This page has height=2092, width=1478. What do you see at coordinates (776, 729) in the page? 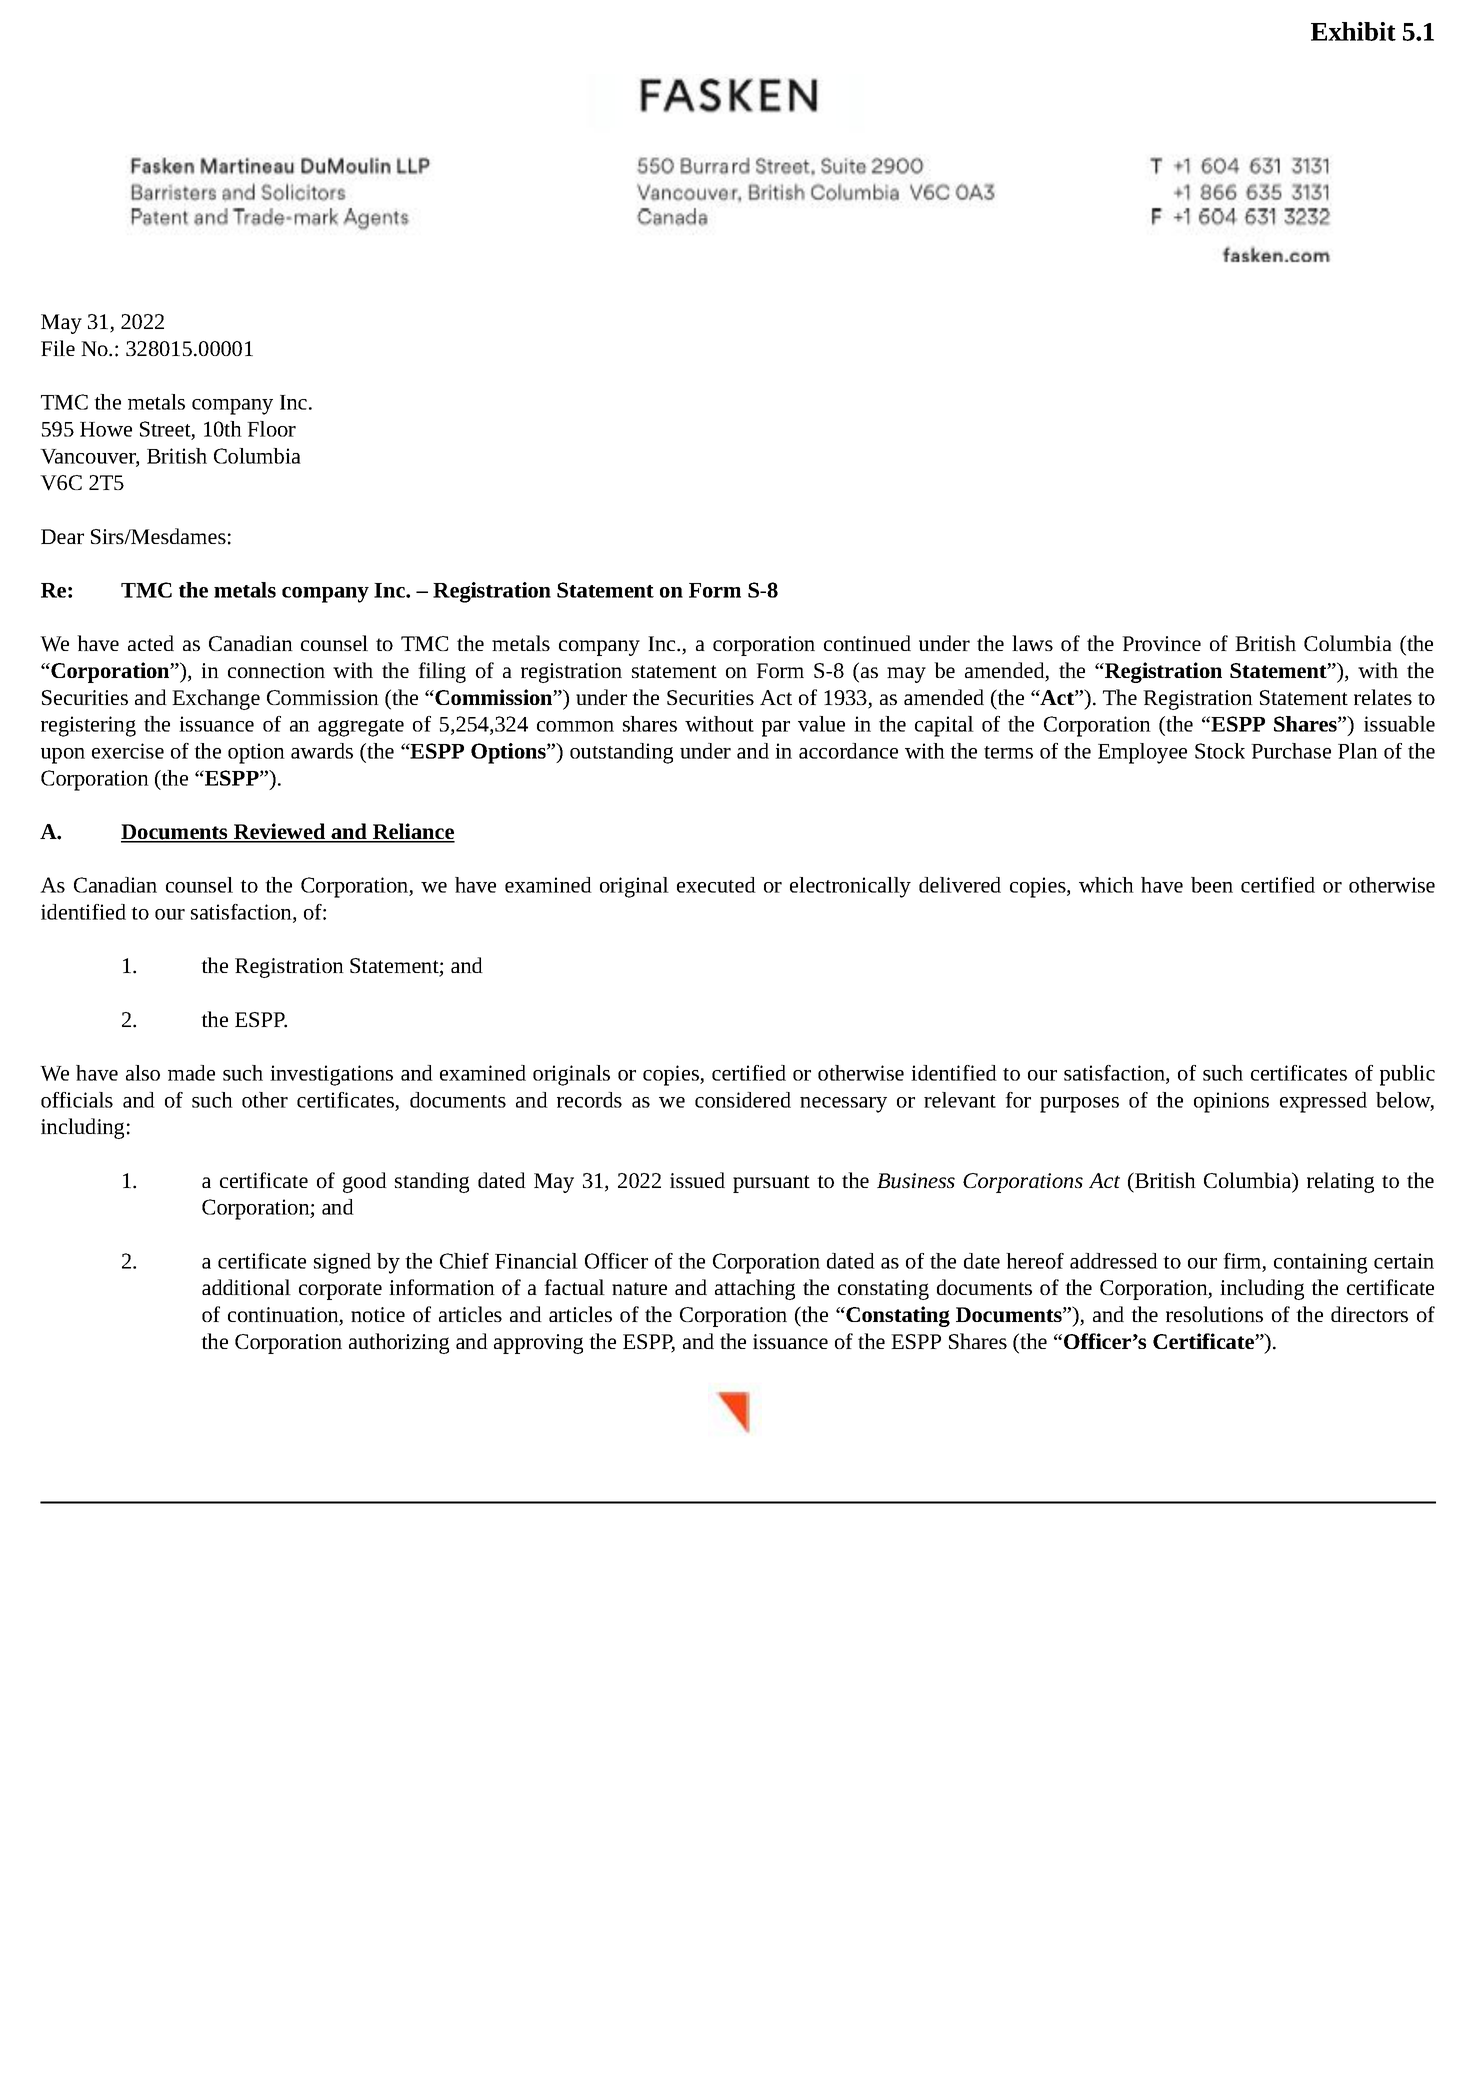
I see `par` at bounding box center [776, 729].
